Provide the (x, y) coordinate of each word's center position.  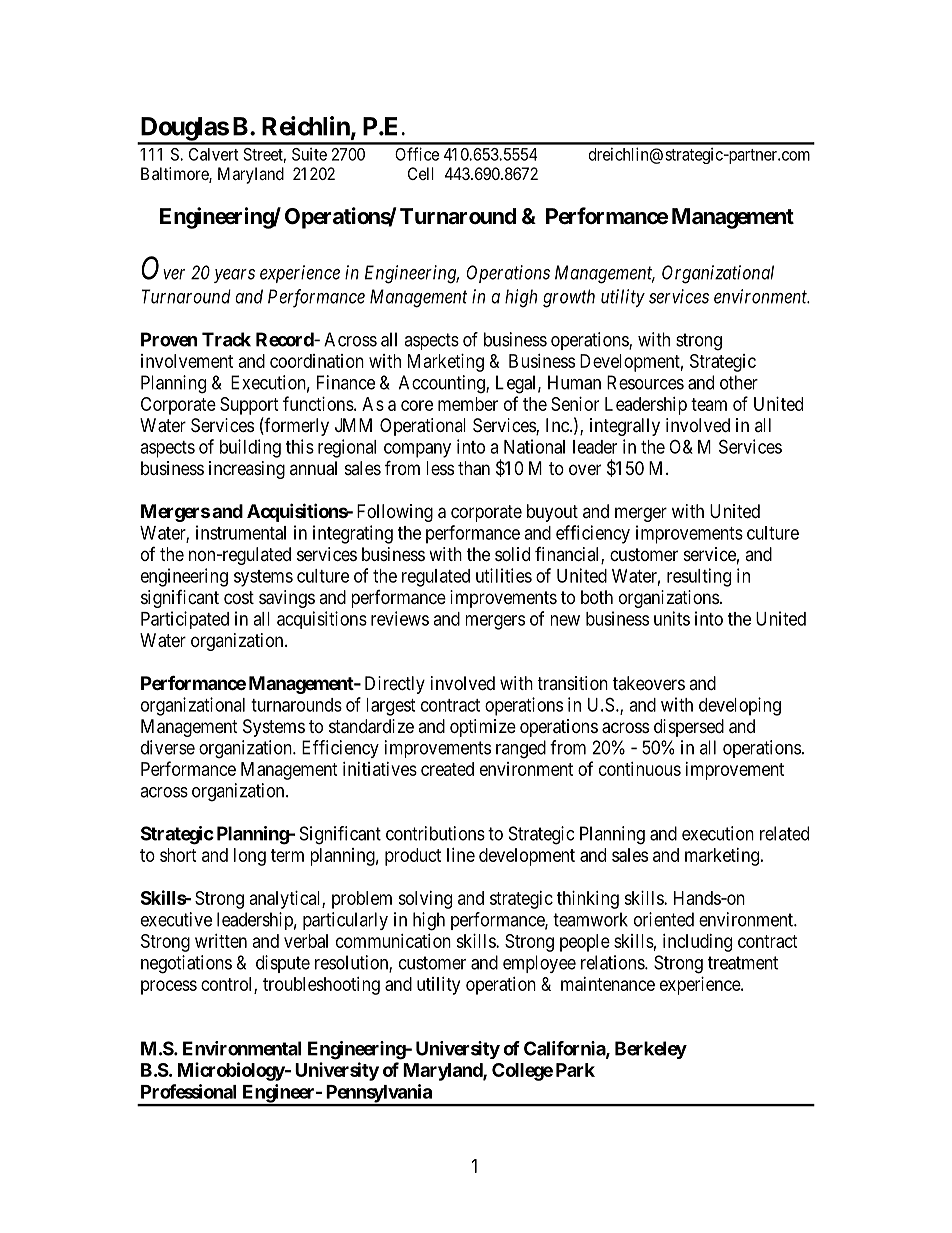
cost (239, 597)
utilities (504, 575)
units (672, 618)
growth (569, 298)
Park (575, 1070)
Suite (309, 154)
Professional (188, 1091)
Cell (421, 173)
